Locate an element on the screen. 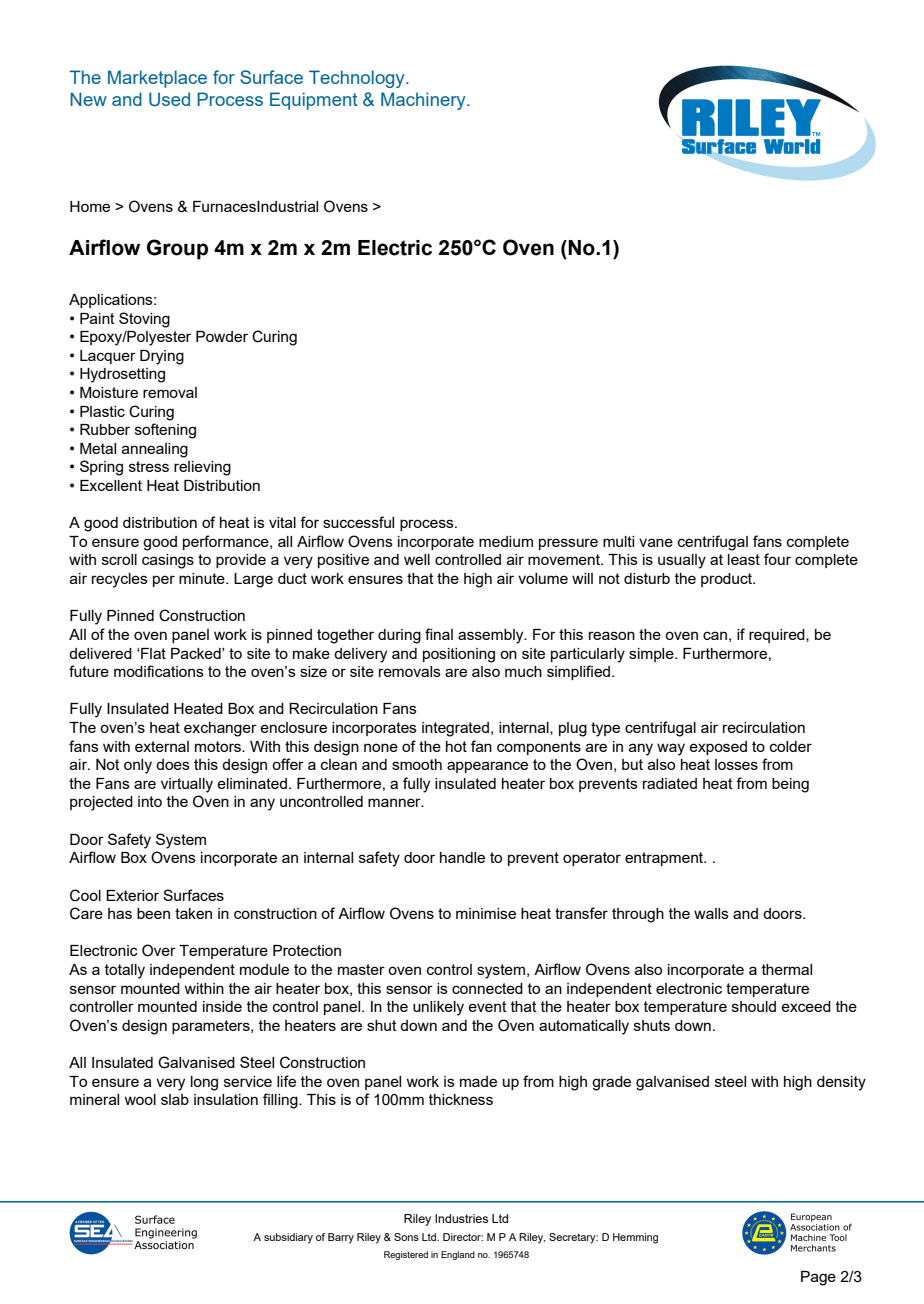 The height and width of the screenshot is (1304, 924). relieving is located at coordinates (202, 468).
